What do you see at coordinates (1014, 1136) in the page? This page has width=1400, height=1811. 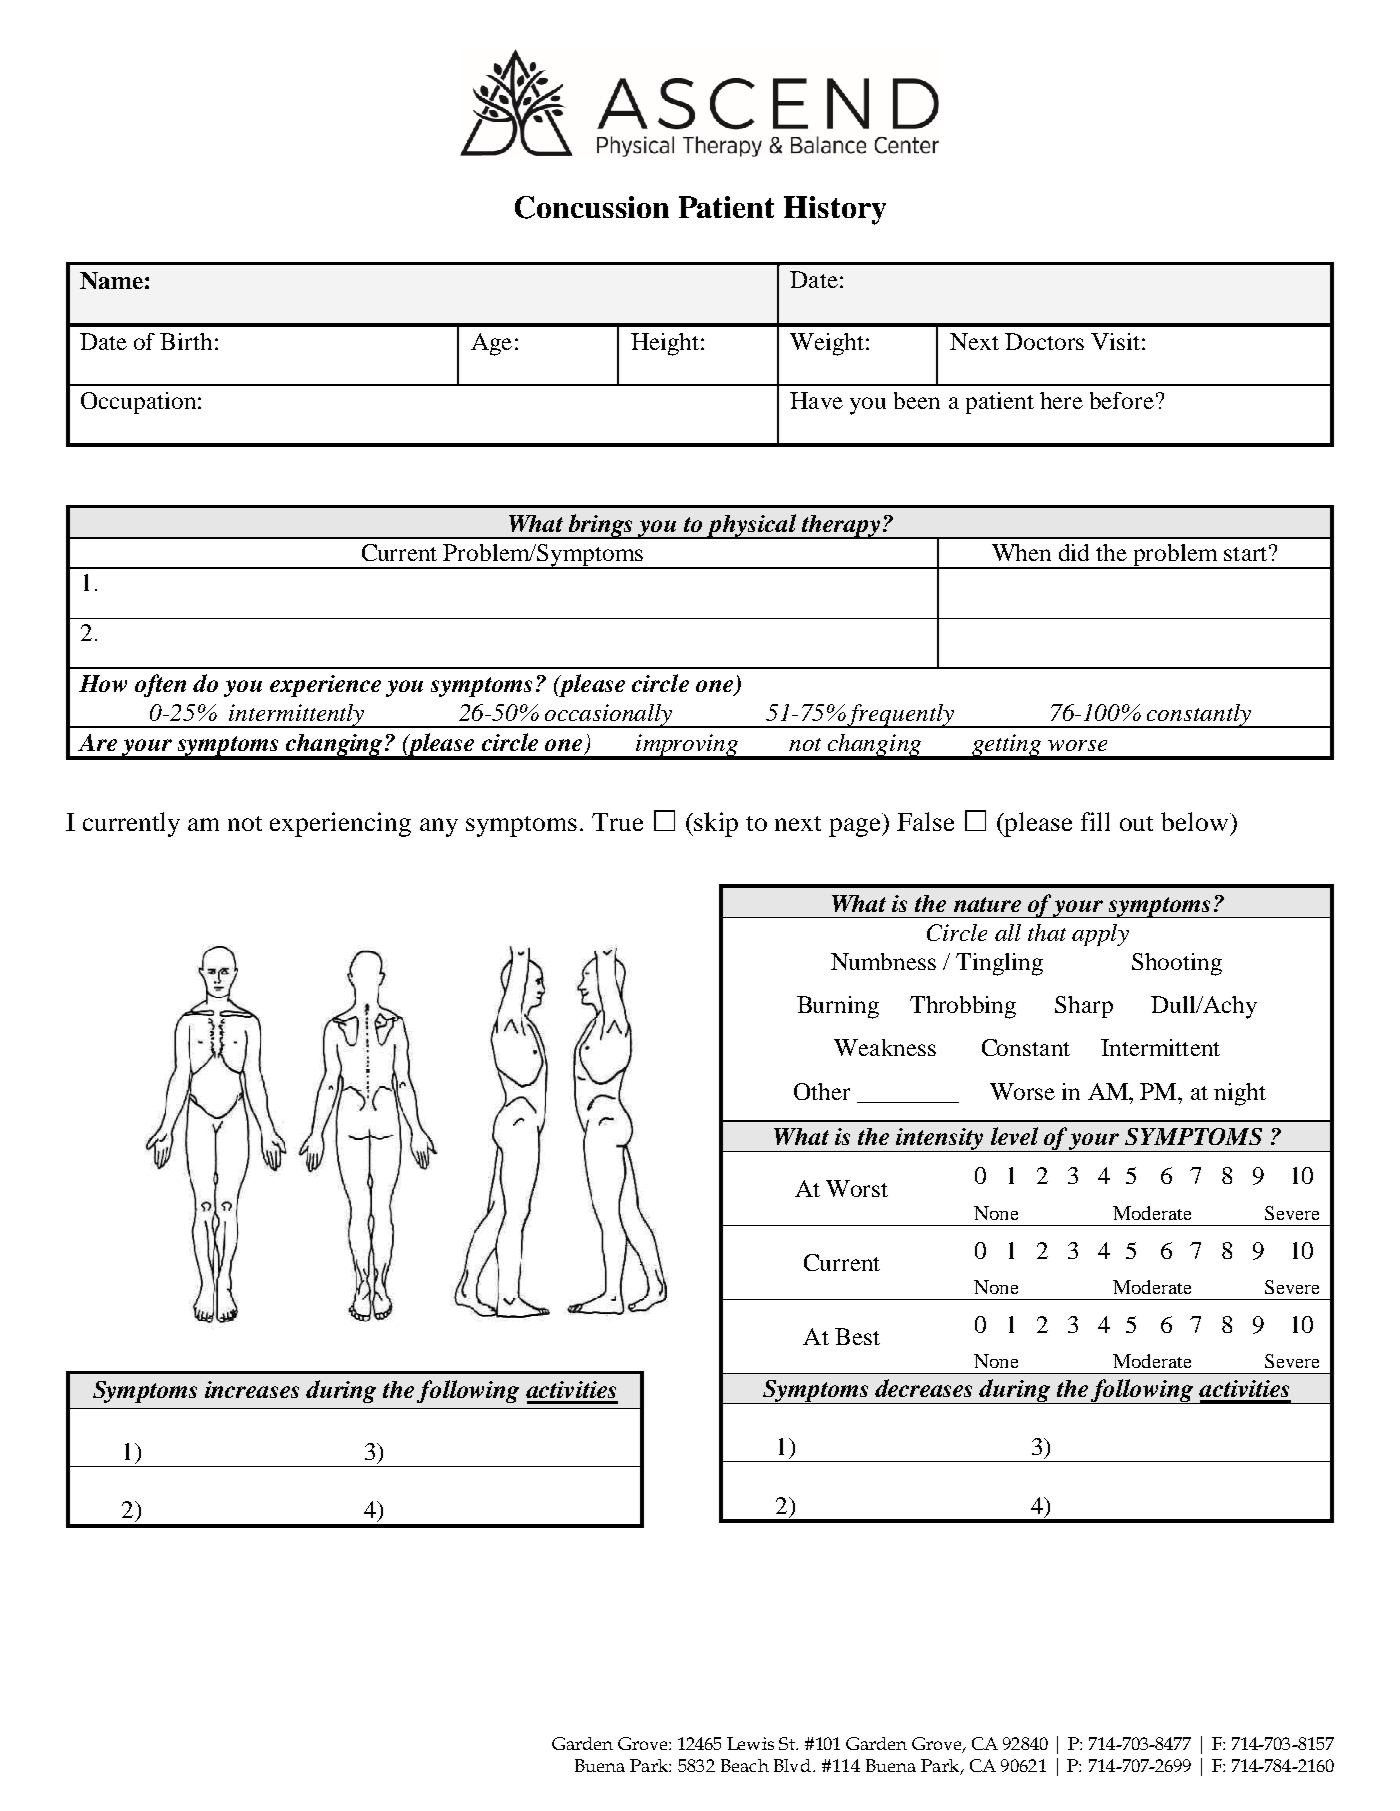 I see `level` at bounding box center [1014, 1136].
